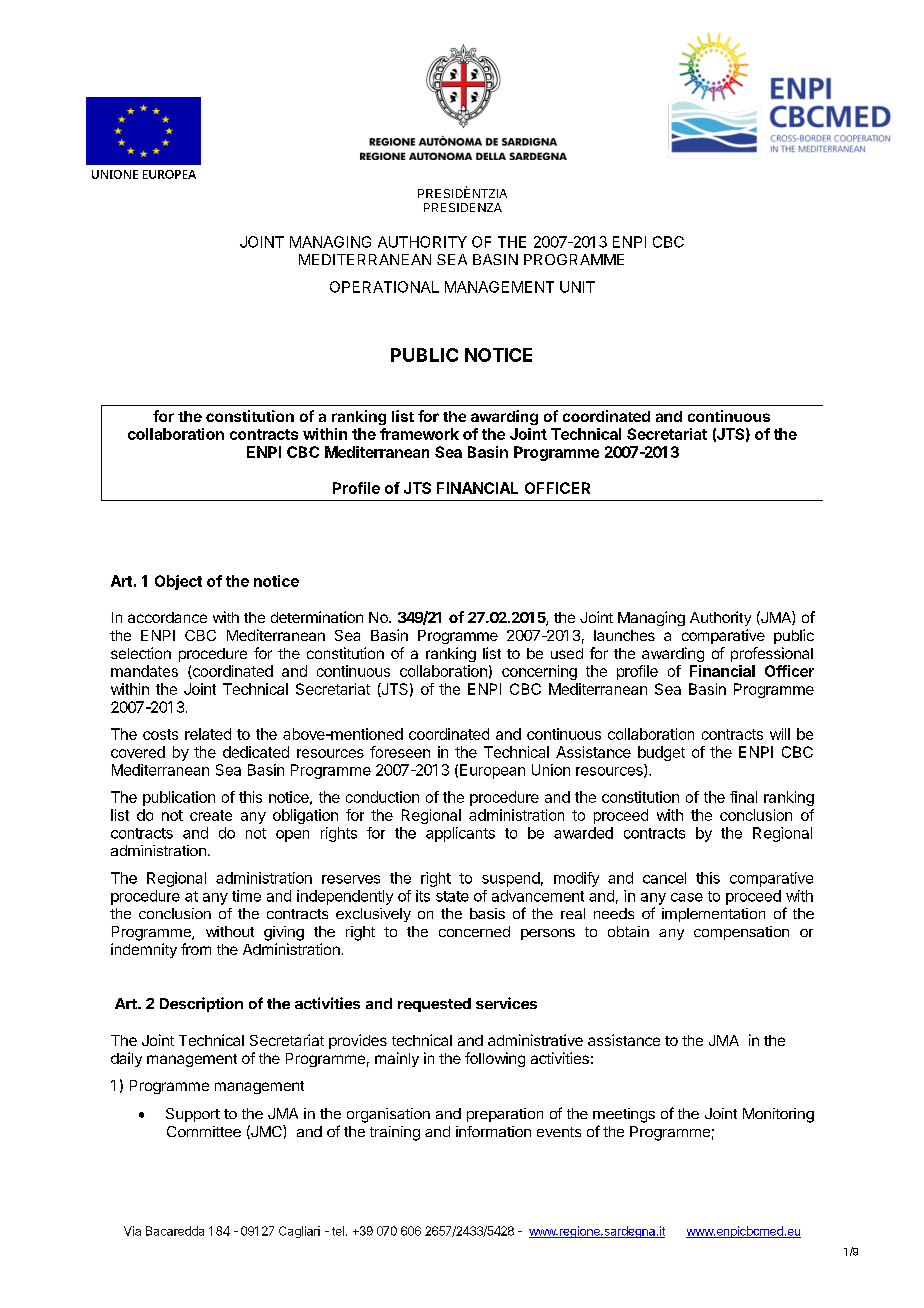  What do you see at coordinates (577, 287) in the screenshot?
I see `UNIT` at bounding box center [577, 287].
